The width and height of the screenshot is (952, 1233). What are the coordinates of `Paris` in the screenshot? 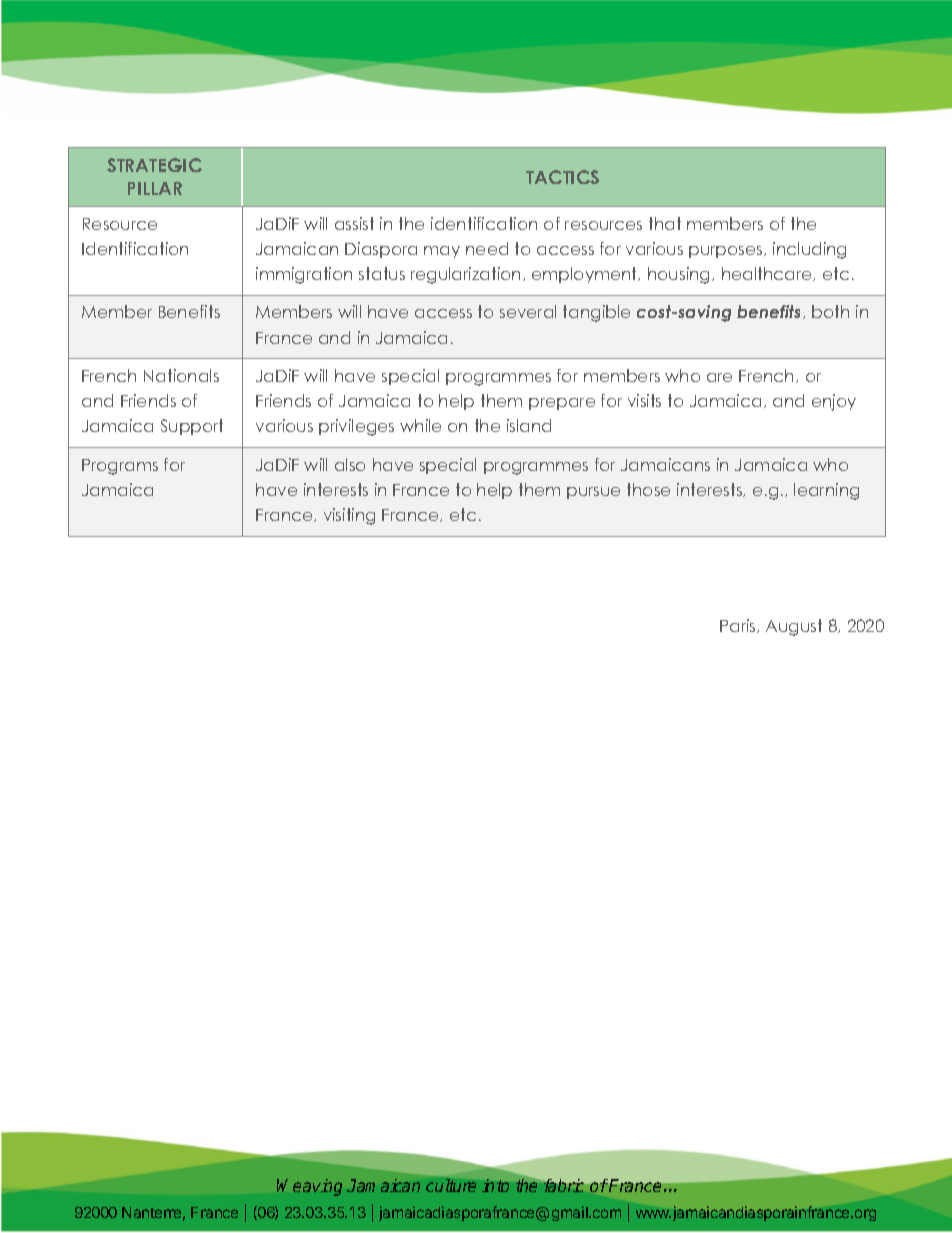 It's located at (739, 626).
